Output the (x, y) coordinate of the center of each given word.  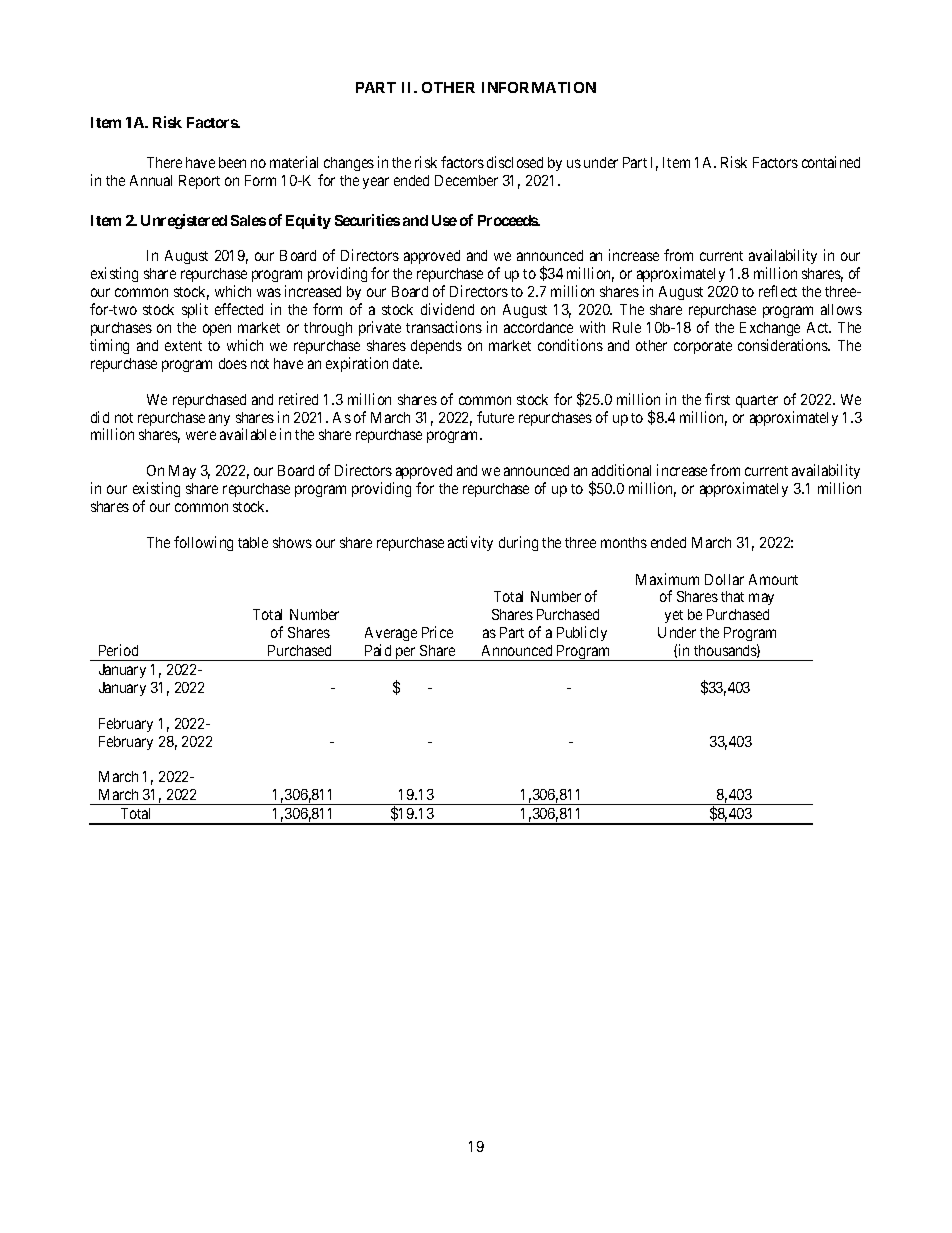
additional (621, 470)
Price (437, 632)
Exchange (770, 329)
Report (199, 182)
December (466, 180)
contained (831, 162)
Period (118, 650)
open (217, 330)
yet (674, 616)
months (624, 542)
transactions (444, 327)
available (248, 434)
